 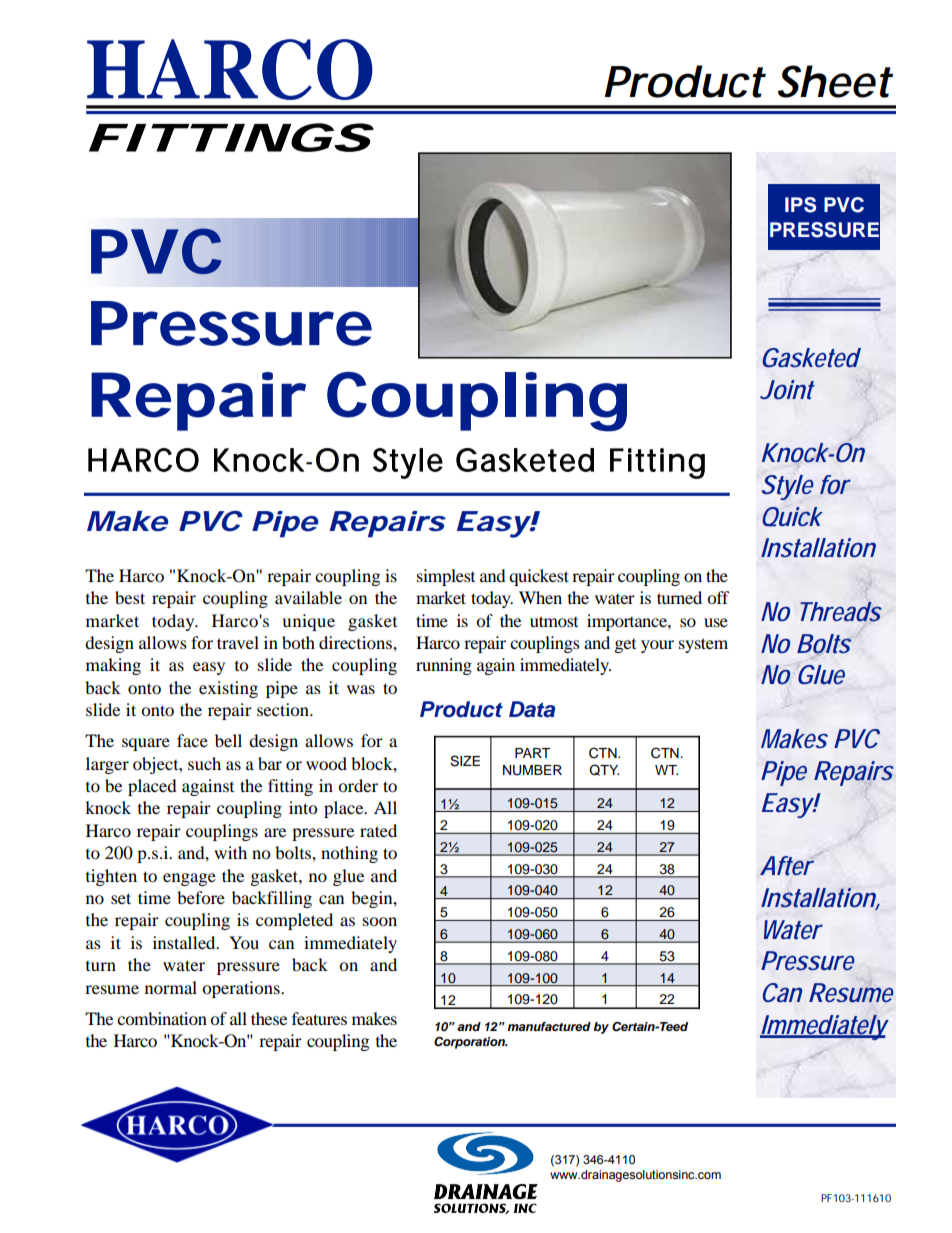 I want to click on utmost, so click(x=554, y=621).
